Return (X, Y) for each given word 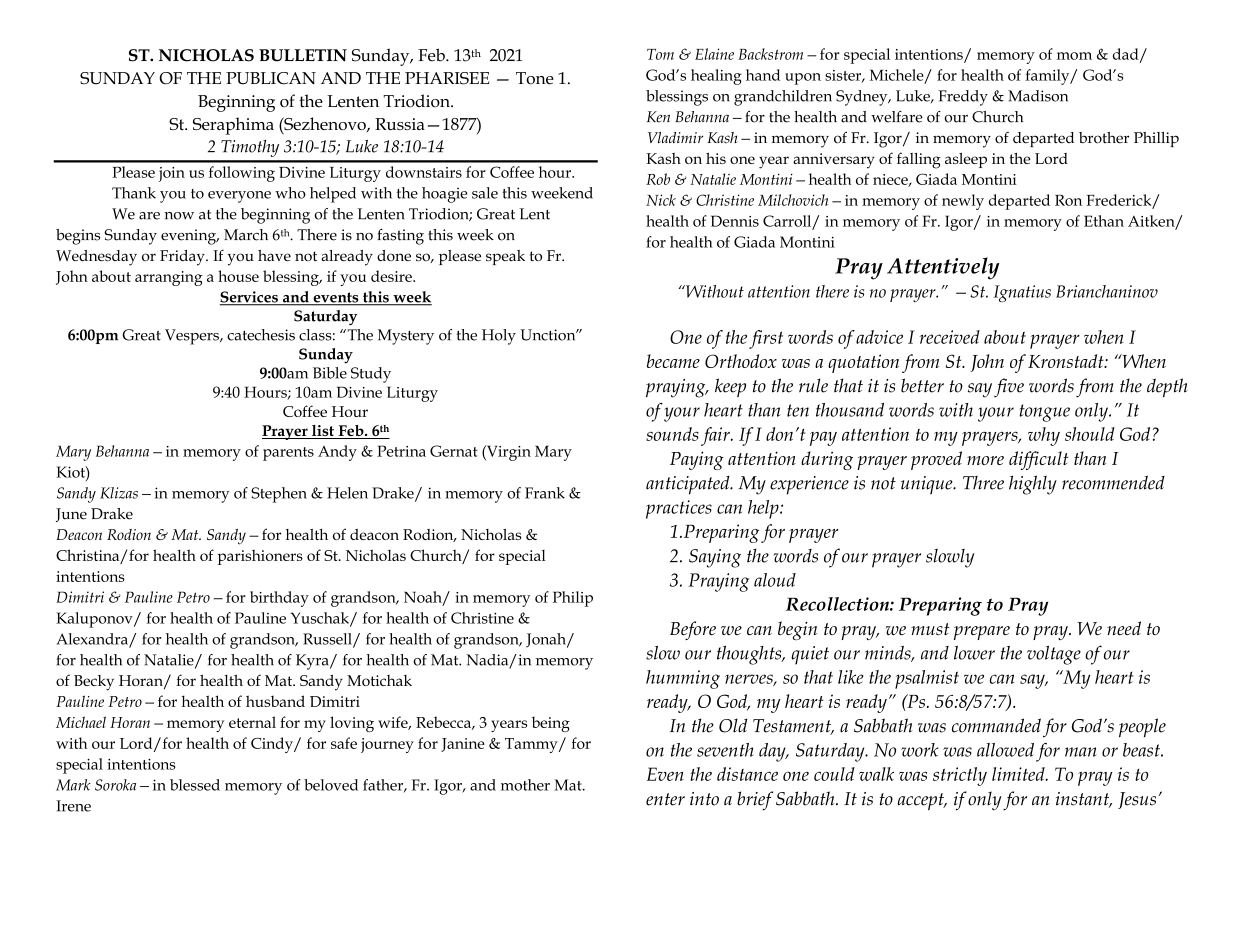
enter (665, 799)
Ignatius (1022, 293)
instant (1084, 800)
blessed (195, 785)
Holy (499, 337)
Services (250, 298)
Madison (1038, 96)
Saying (715, 558)
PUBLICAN (271, 78)
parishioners (260, 557)
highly (1033, 485)
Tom (660, 54)
